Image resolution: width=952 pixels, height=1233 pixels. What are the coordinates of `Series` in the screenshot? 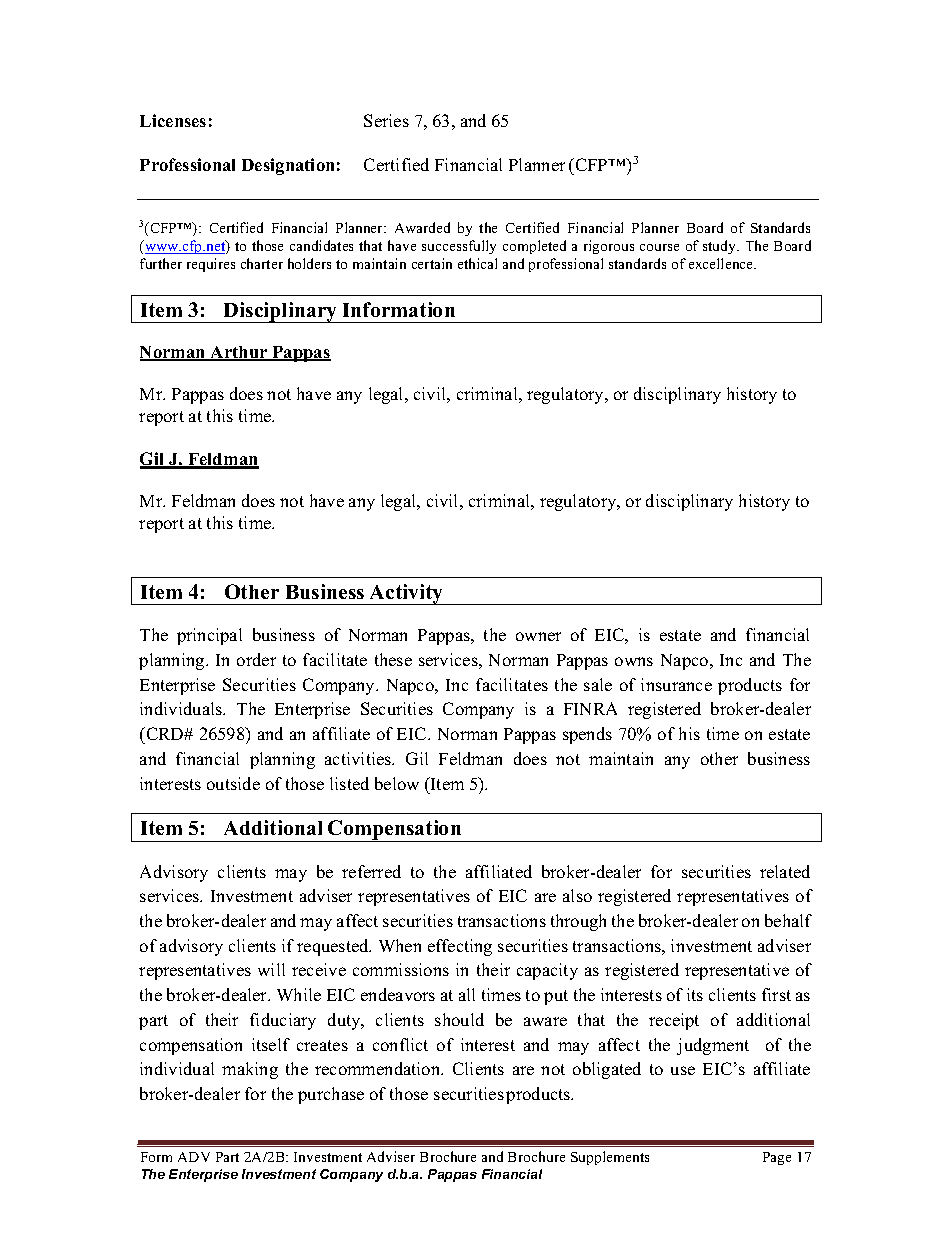 It's located at (386, 120).
